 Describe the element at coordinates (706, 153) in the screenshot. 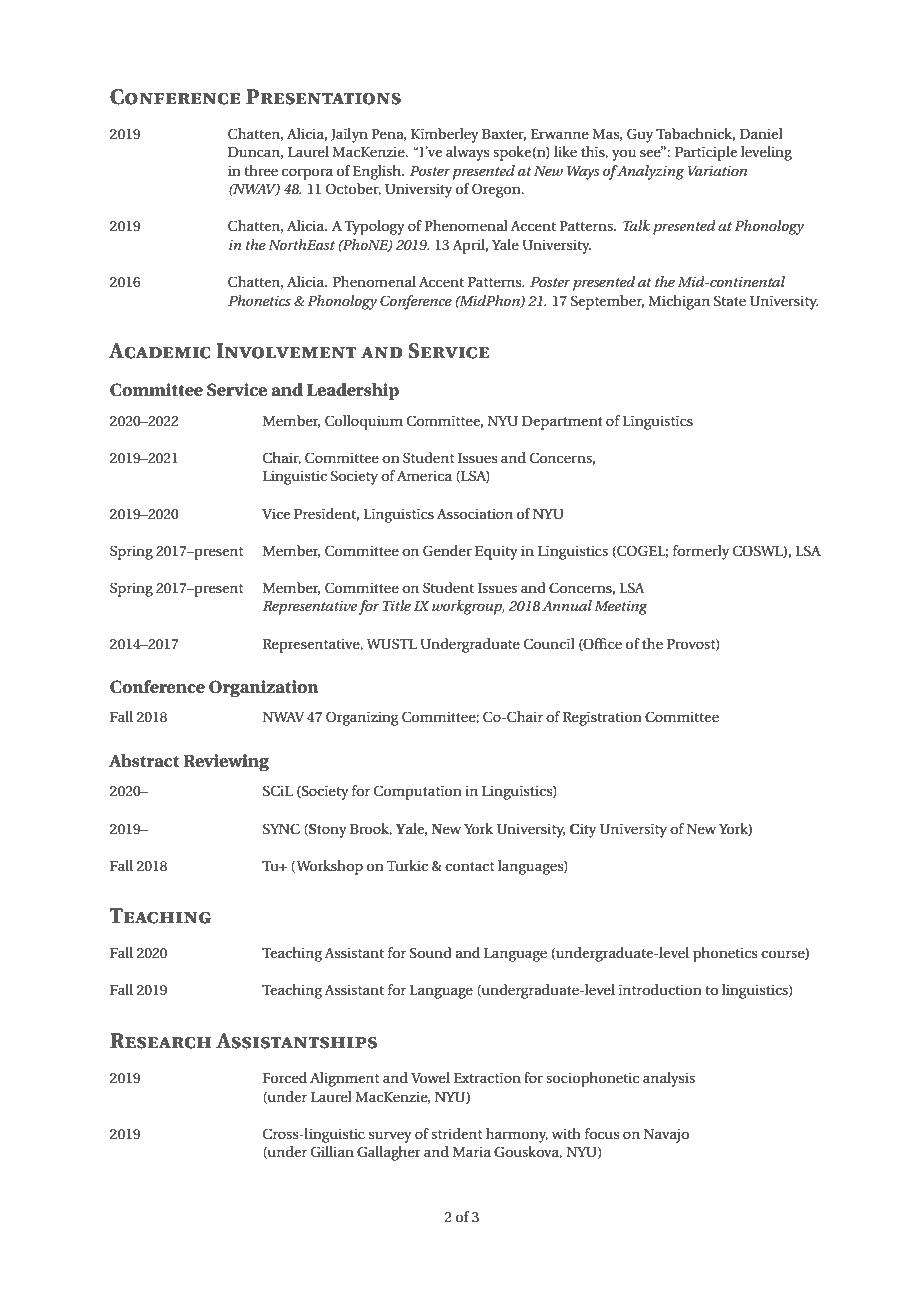

I see `Participle` at that location.
